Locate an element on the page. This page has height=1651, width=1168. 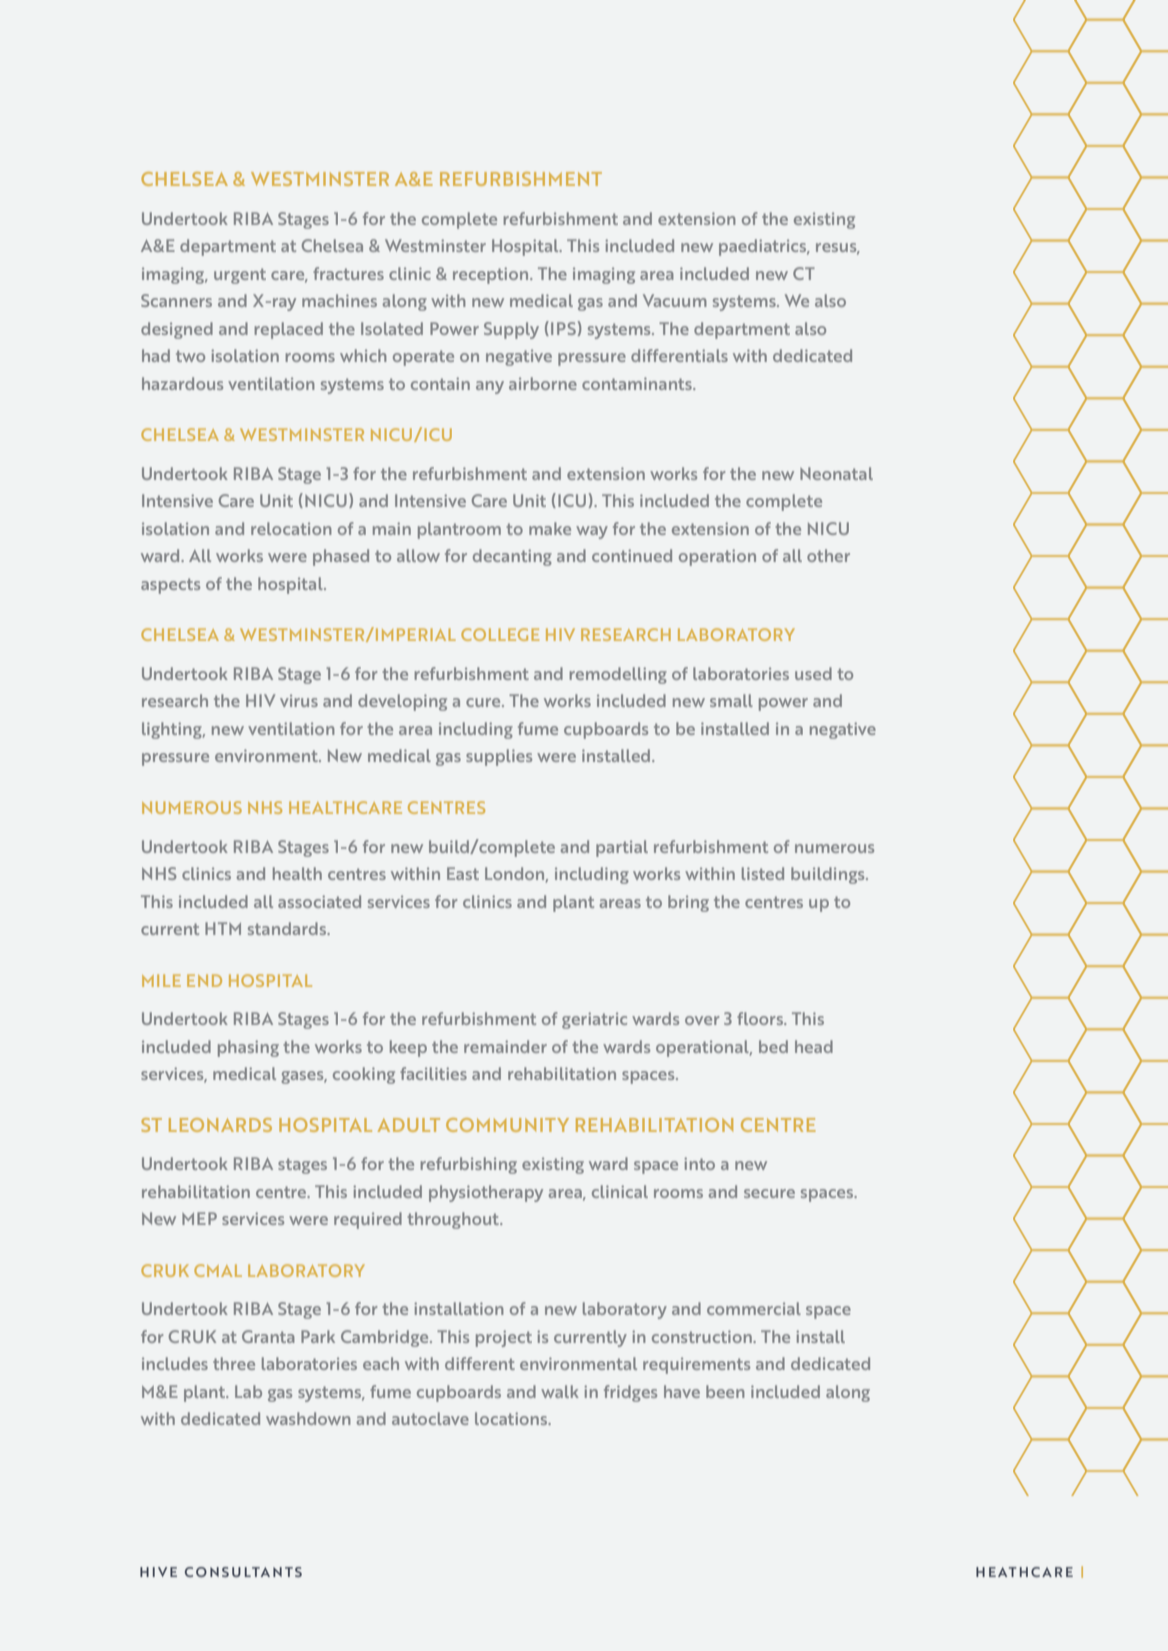
reception is located at coordinates (492, 275).
